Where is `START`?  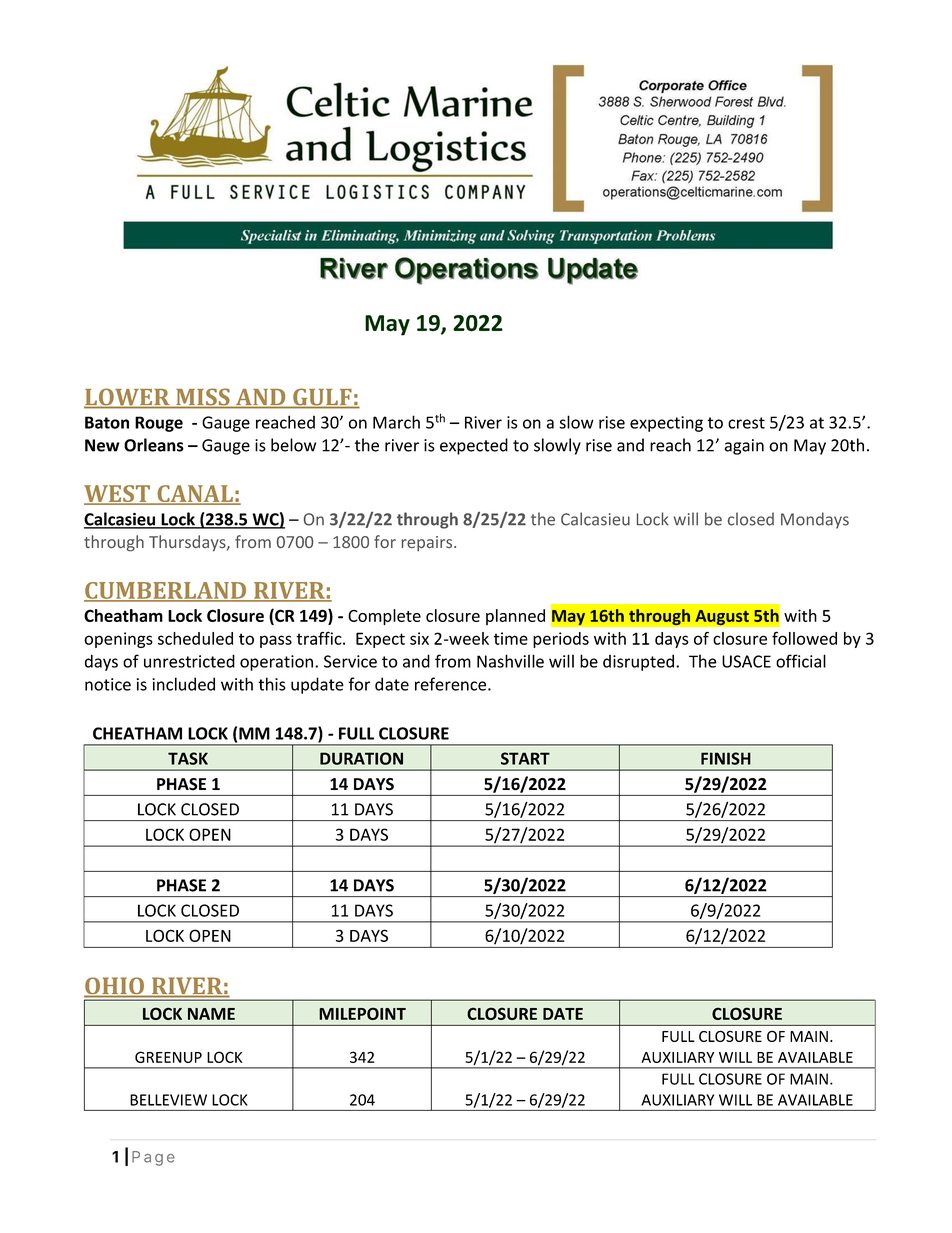
START is located at coordinates (525, 758).
